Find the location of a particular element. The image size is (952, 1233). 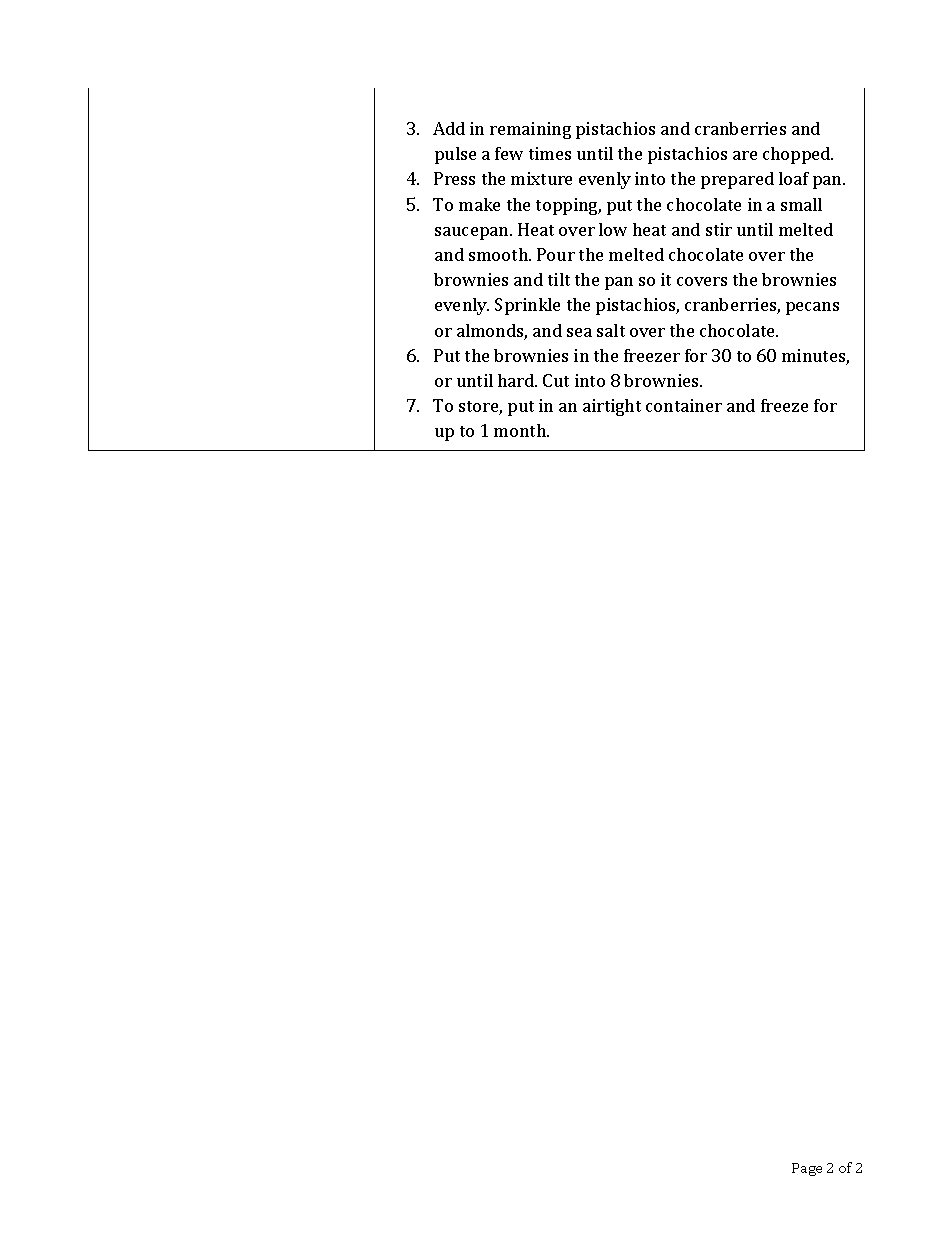

hard is located at coordinates (517, 380).
